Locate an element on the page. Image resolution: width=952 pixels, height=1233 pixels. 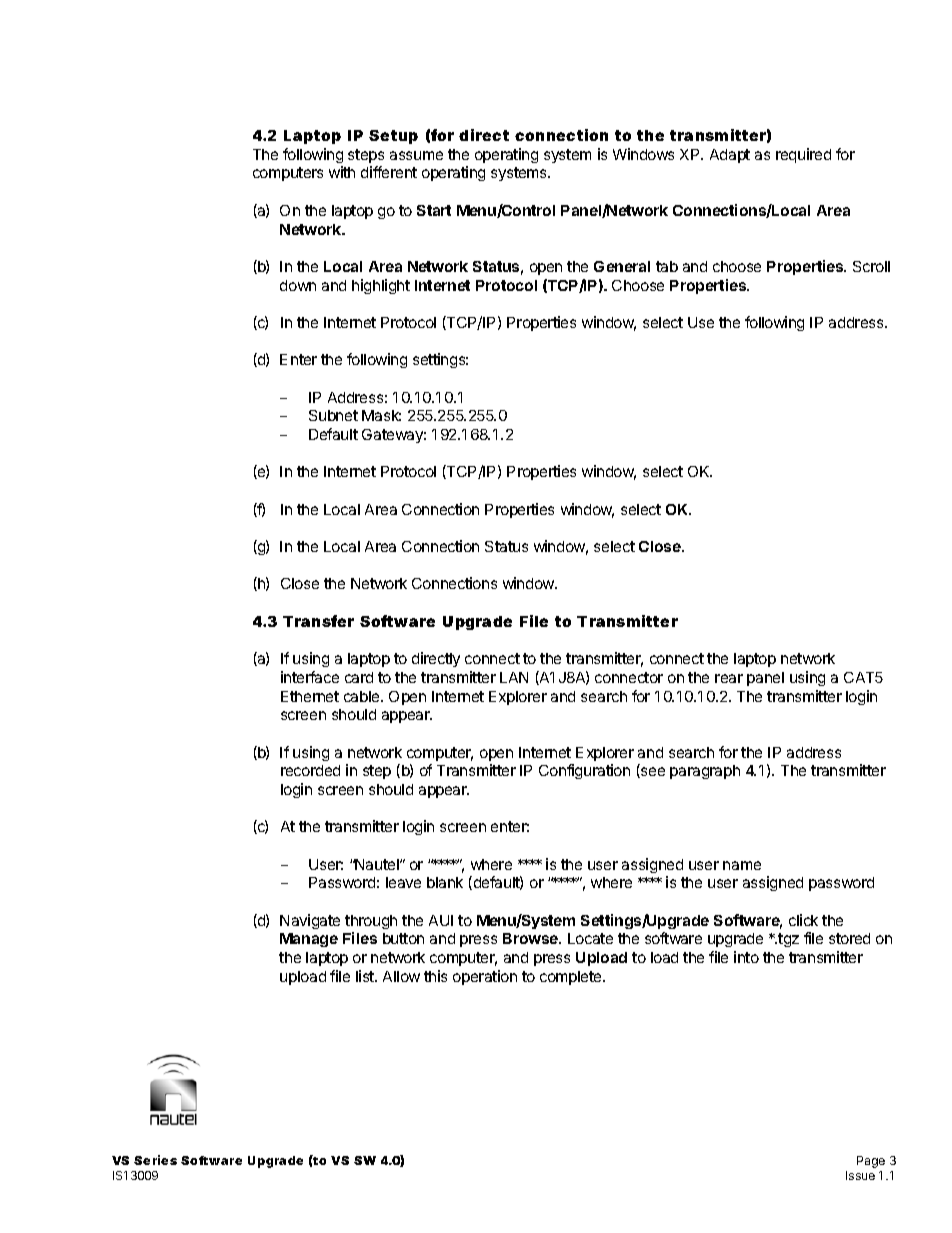
Issue is located at coordinates (860, 1175).
